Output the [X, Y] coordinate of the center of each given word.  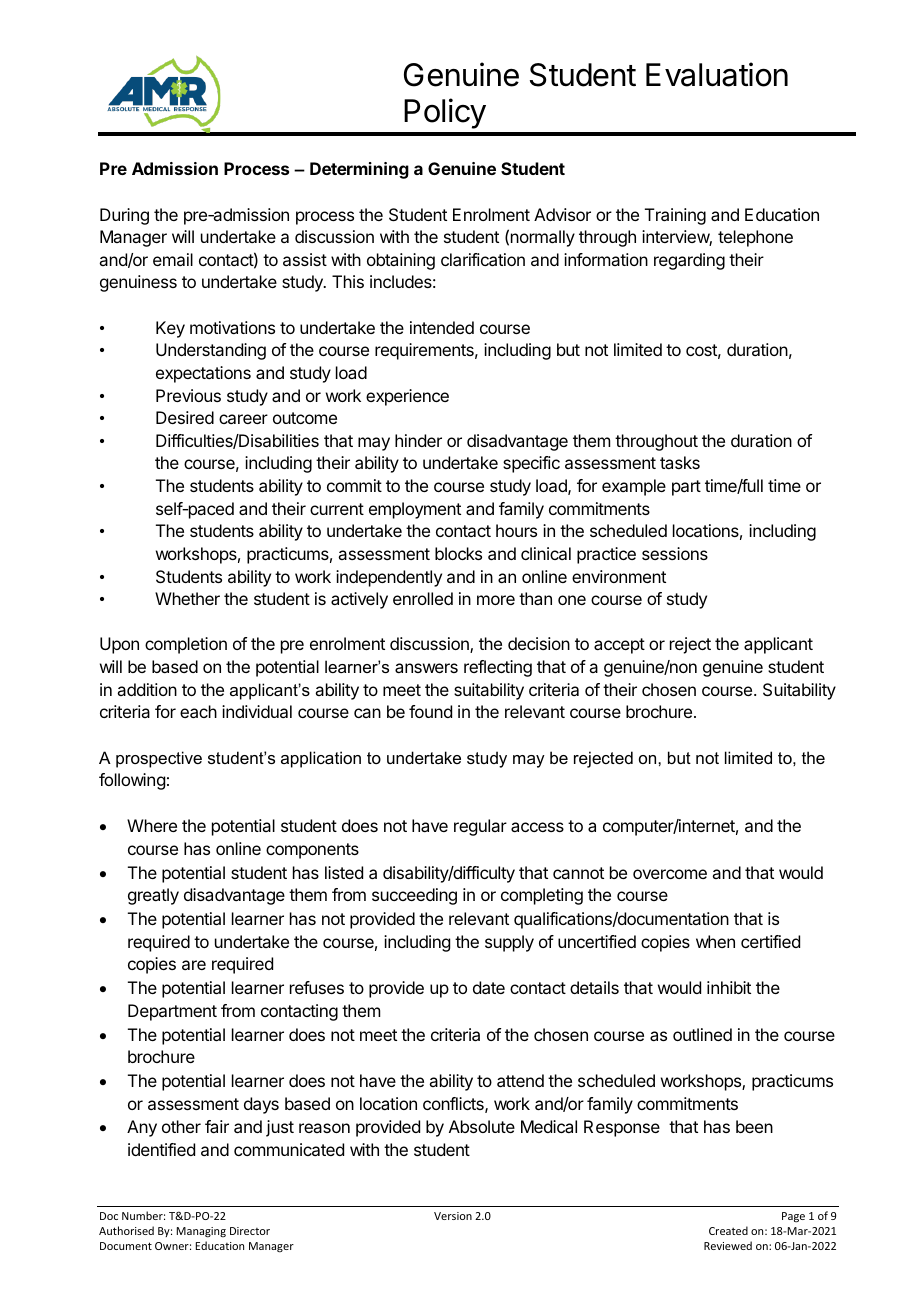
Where [152, 825]
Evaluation [717, 74]
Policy [445, 113]
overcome [670, 874]
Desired [185, 417]
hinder [418, 440]
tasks [680, 462]
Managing [201, 1232]
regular [480, 827]
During [124, 216]
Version [453, 1216]
